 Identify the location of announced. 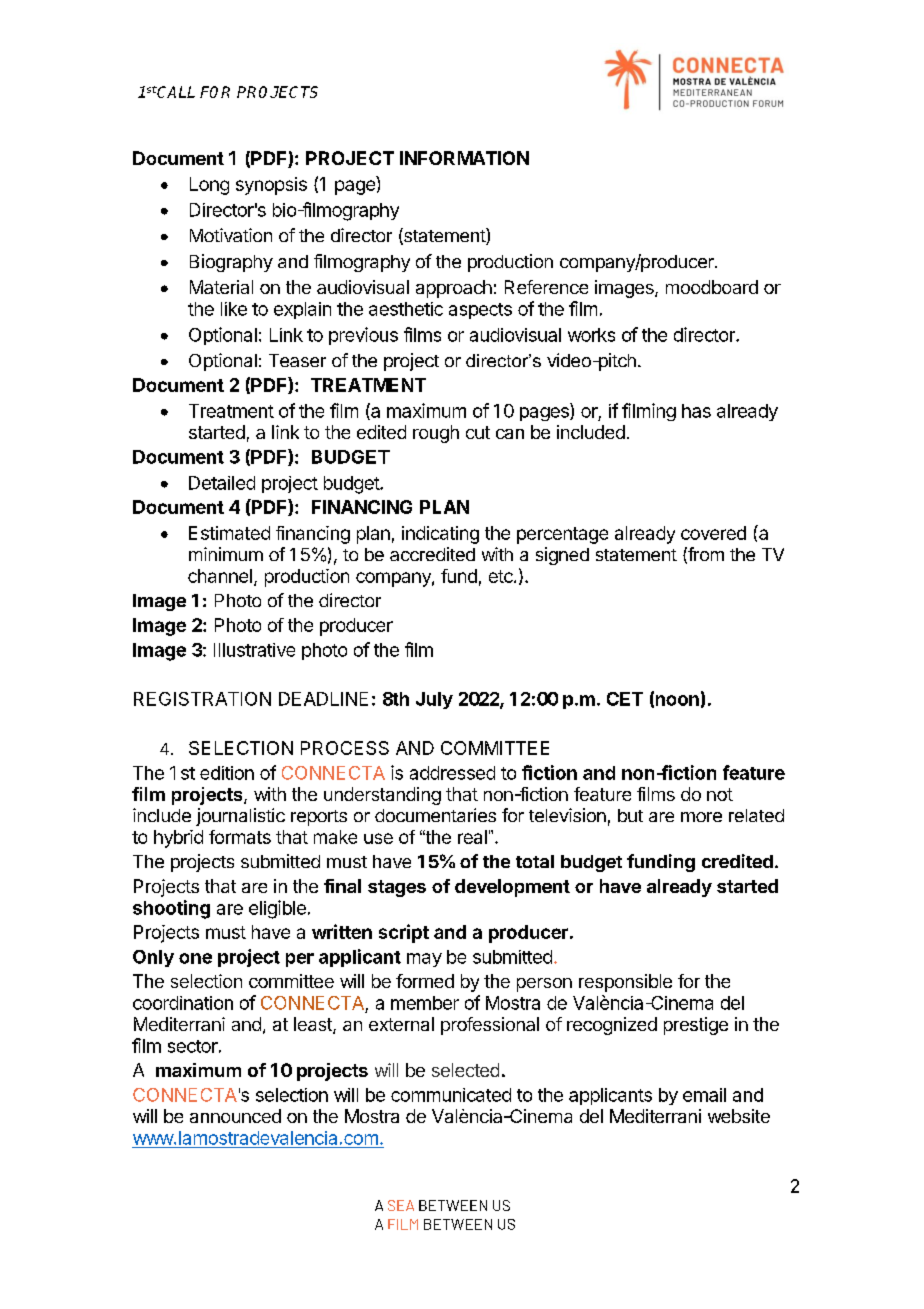
(235, 1116).
